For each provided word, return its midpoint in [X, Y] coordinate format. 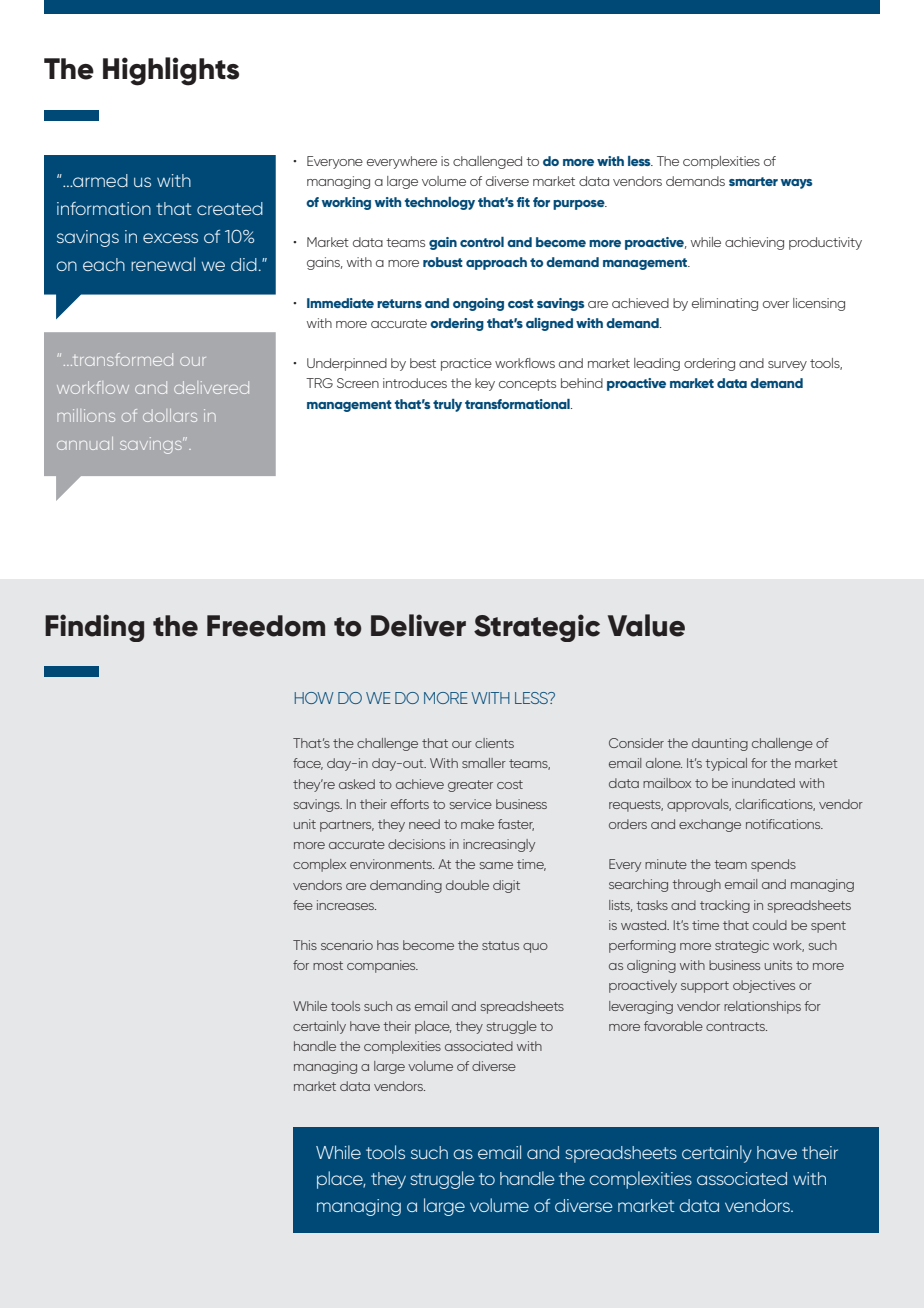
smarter [753, 181]
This [305, 945]
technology [440, 203]
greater [470, 786]
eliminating [725, 304]
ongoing [478, 304]
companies [382, 966]
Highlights [171, 71]
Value [646, 625]
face [308, 764]
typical [726, 764]
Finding [94, 628]
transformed [122, 359]
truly [447, 405]
